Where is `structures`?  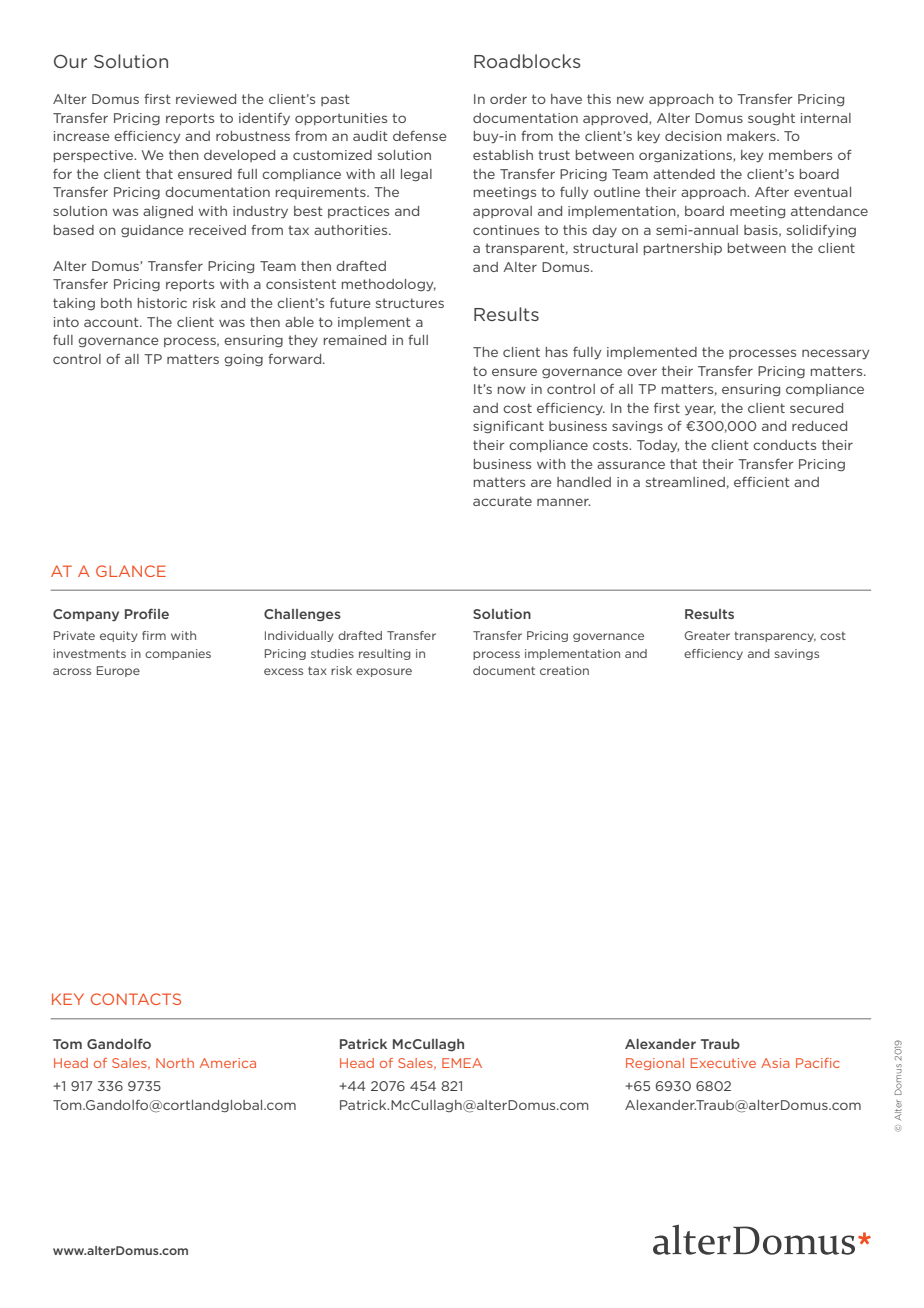 structures is located at coordinates (410, 303).
